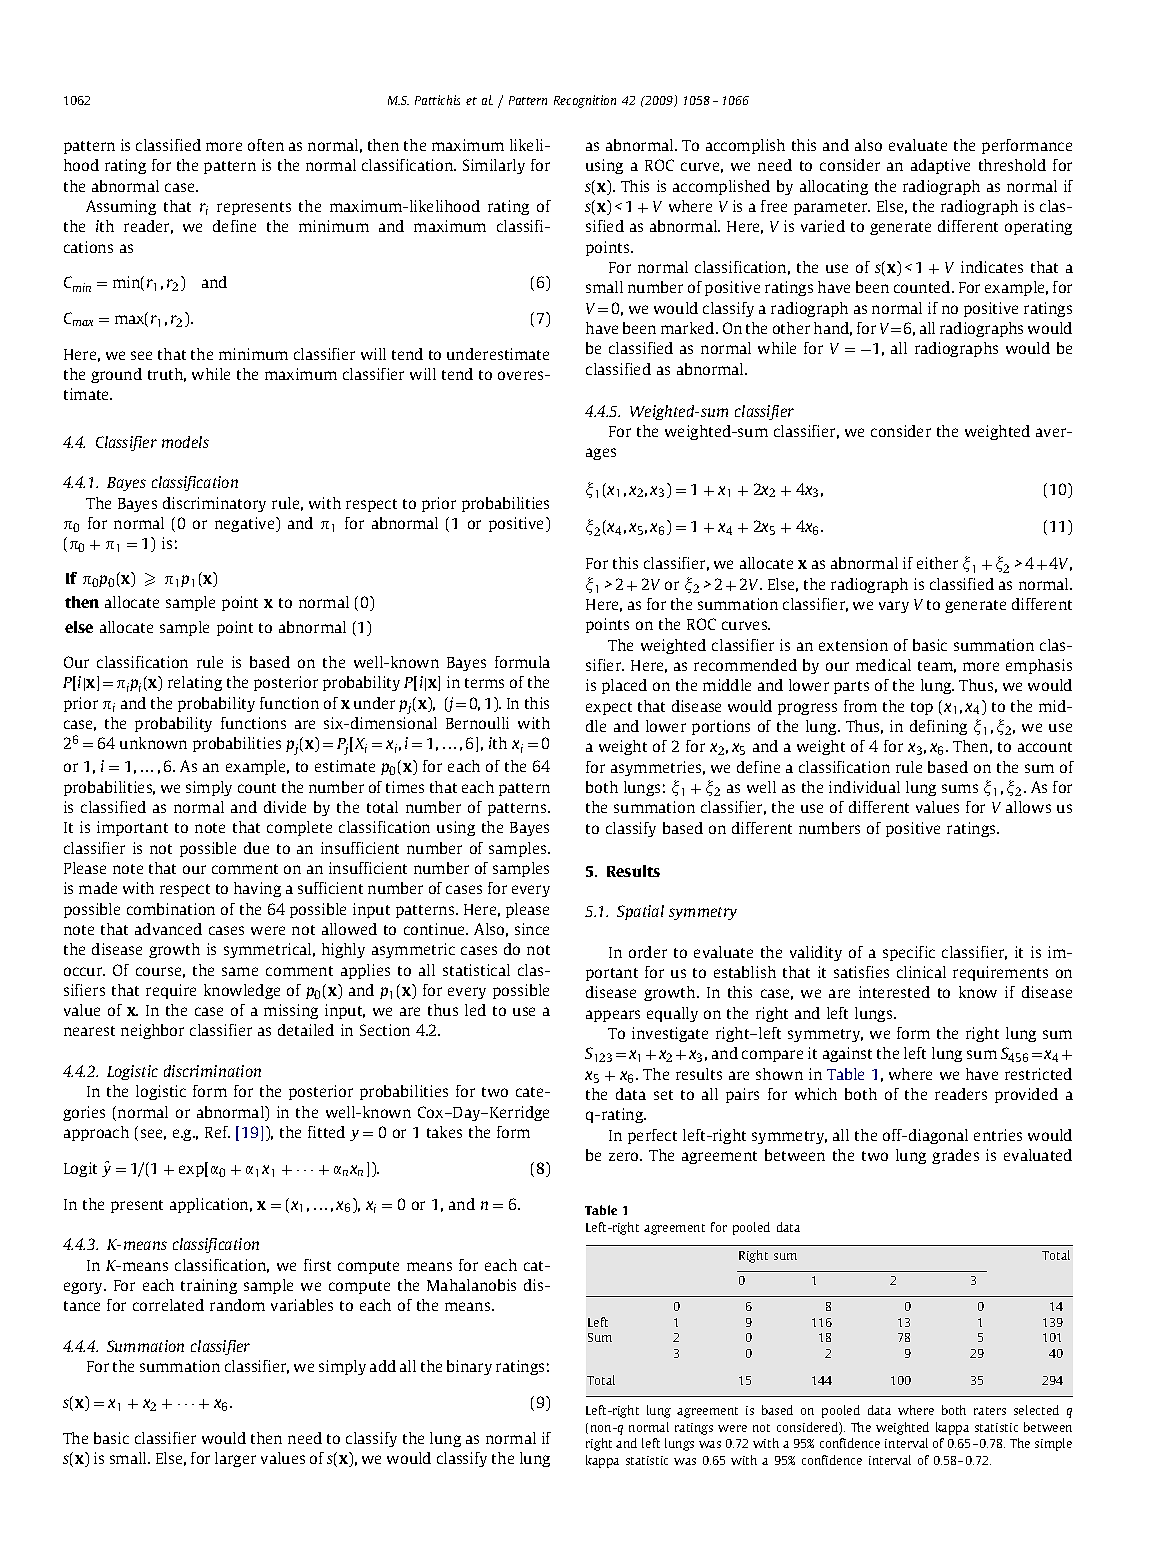 Image resolution: width=1156 pixels, height=1542 pixels. Describe the element at coordinates (246, 524) in the screenshot. I see `negative` at that location.
